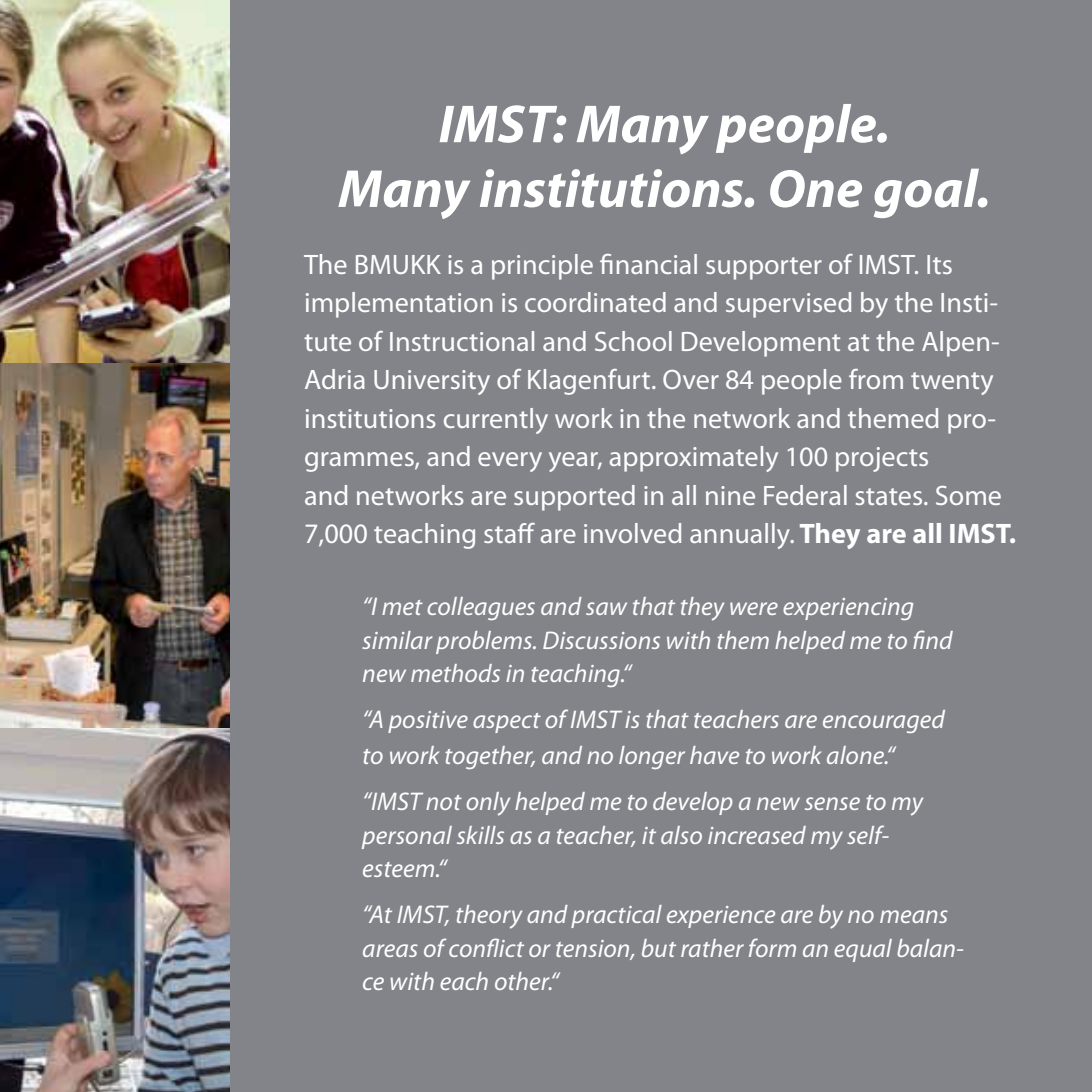  Describe the element at coordinates (890, 496) in the screenshot. I see `states` at that location.
